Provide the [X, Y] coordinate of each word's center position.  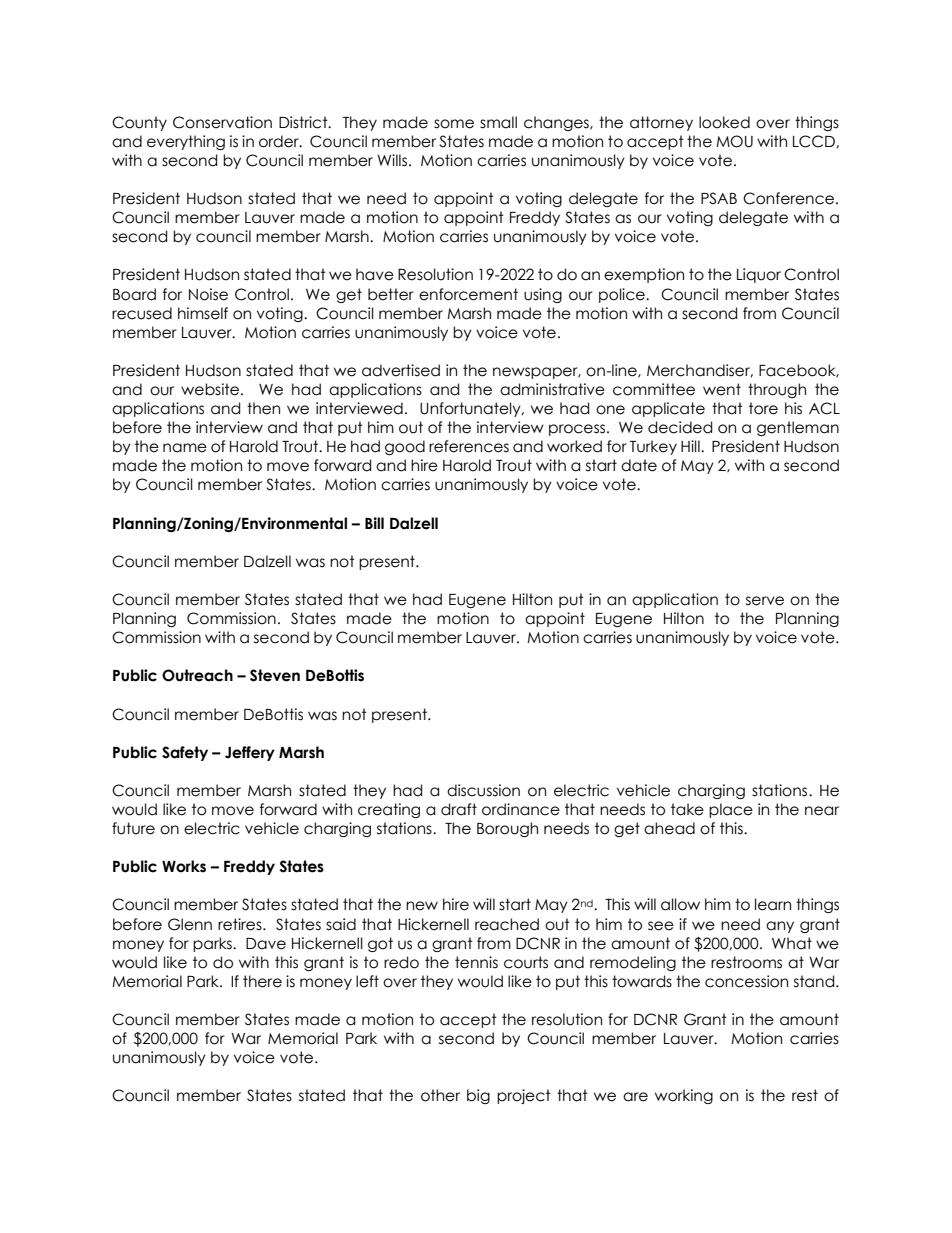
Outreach [197, 675]
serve [765, 601]
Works [184, 866]
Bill [374, 523]
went [722, 389]
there [262, 981]
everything [186, 142]
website [210, 389]
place [731, 810]
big [478, 1096]
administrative [552, 389]
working [684, 1096]
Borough [507, 829]
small [498, 122]
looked [724, 122]
